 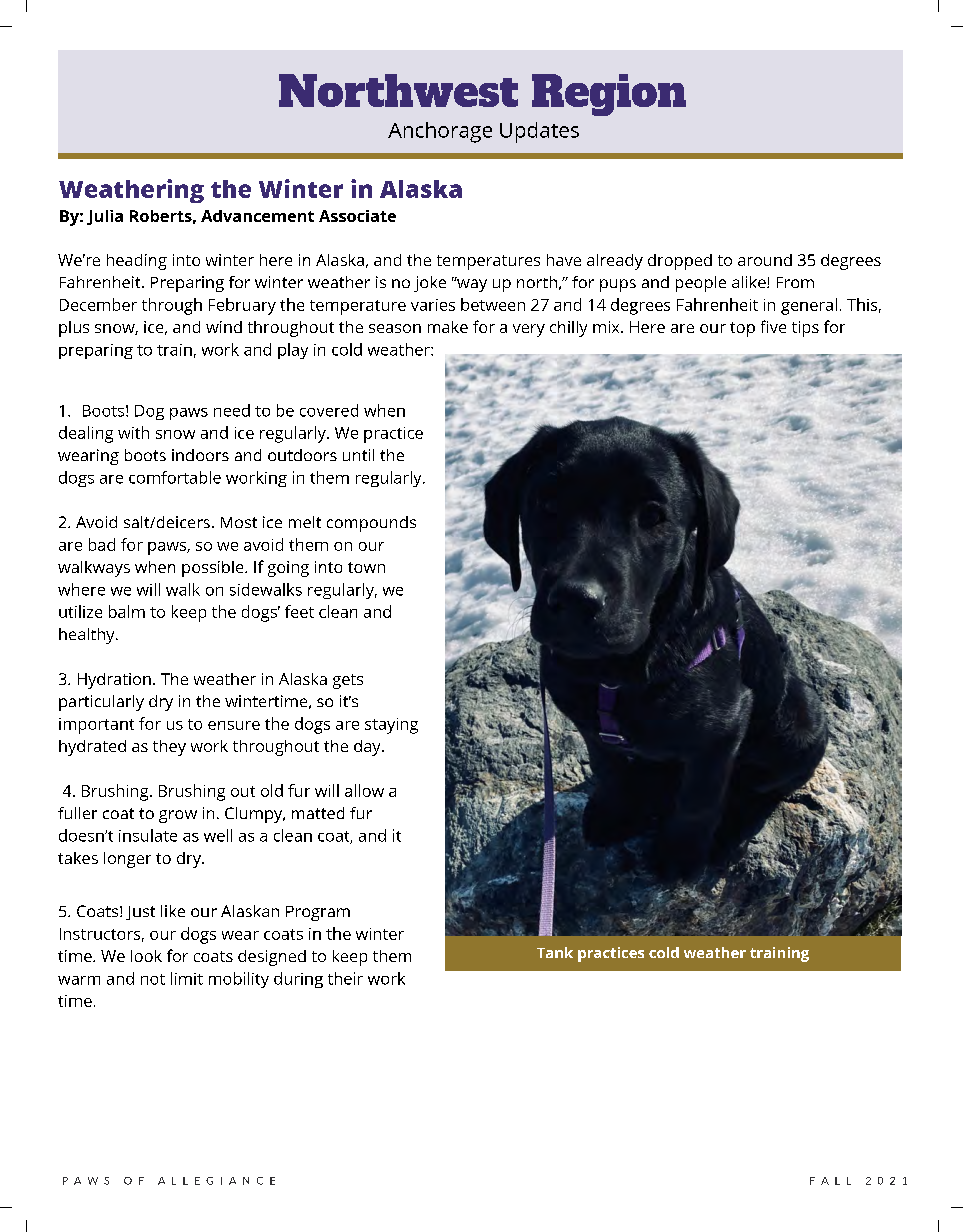 What do you see at coordinates (773, 326) in the image?
I see `five` at bounding box center [773, 326].
